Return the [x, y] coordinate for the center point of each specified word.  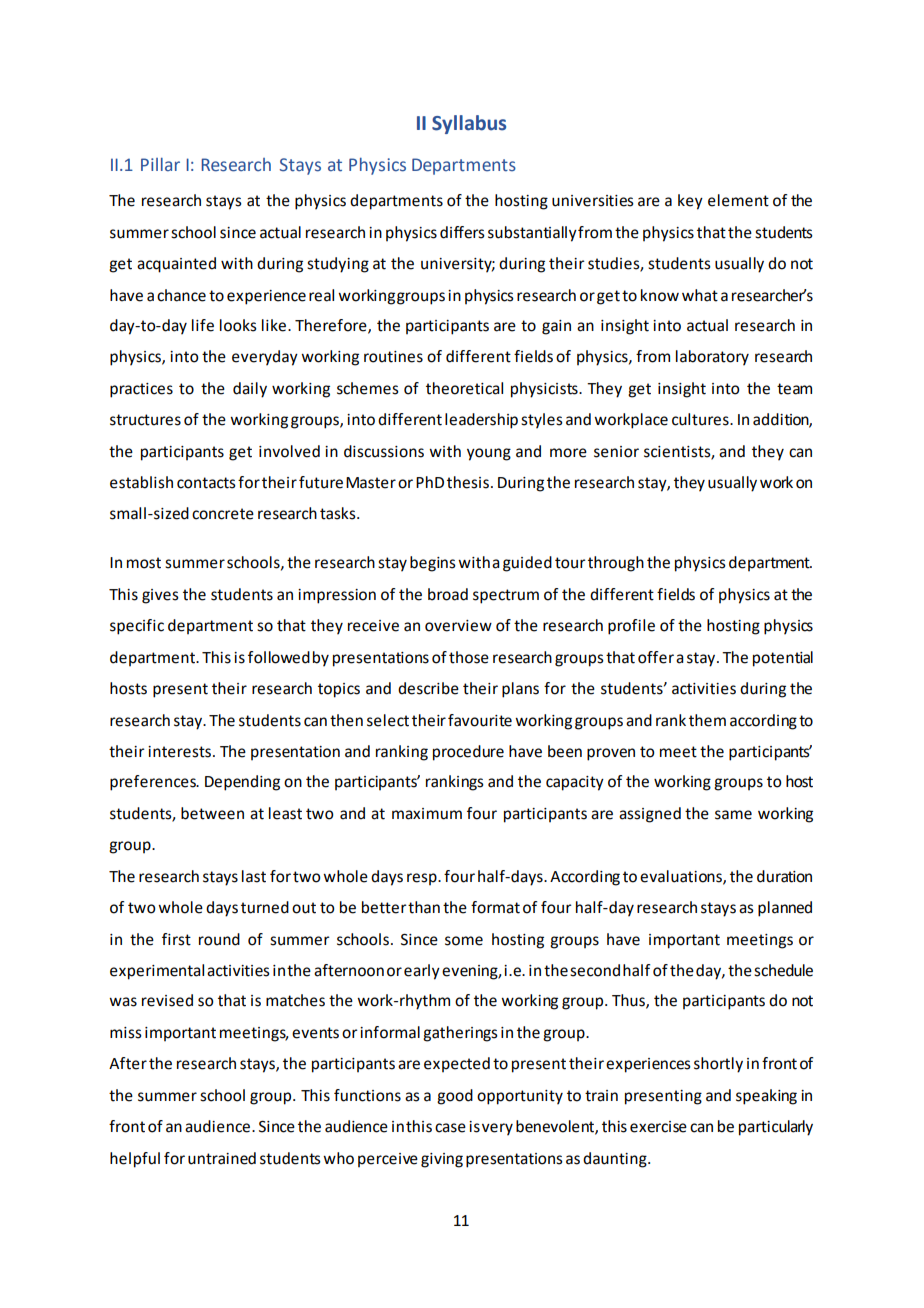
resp [423, 879]
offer [656, 657]
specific [137, 627]
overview [458, 626]
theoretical [464, 388]
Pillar [160, 164]
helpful [135, 1160]
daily [250, 390]
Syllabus [469, 124]
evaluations [682, 877]
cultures [701, 419]
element [738, 200]
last [254, 876]
